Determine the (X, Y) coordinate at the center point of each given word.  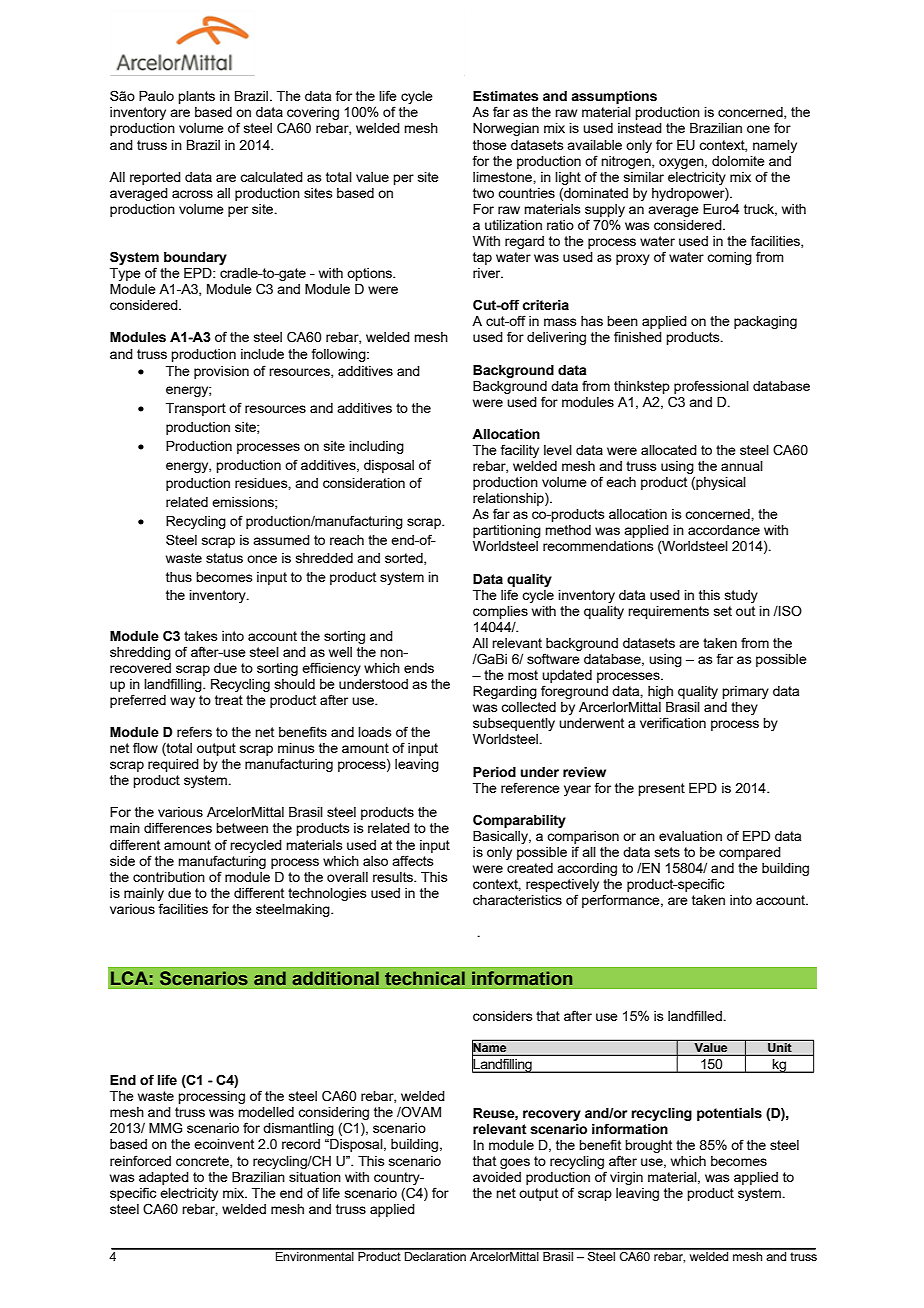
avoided (497, 1177)
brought (648, 1146)
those (490, 145)
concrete (203, 1162)
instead (640, 128)
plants (196, 97)
